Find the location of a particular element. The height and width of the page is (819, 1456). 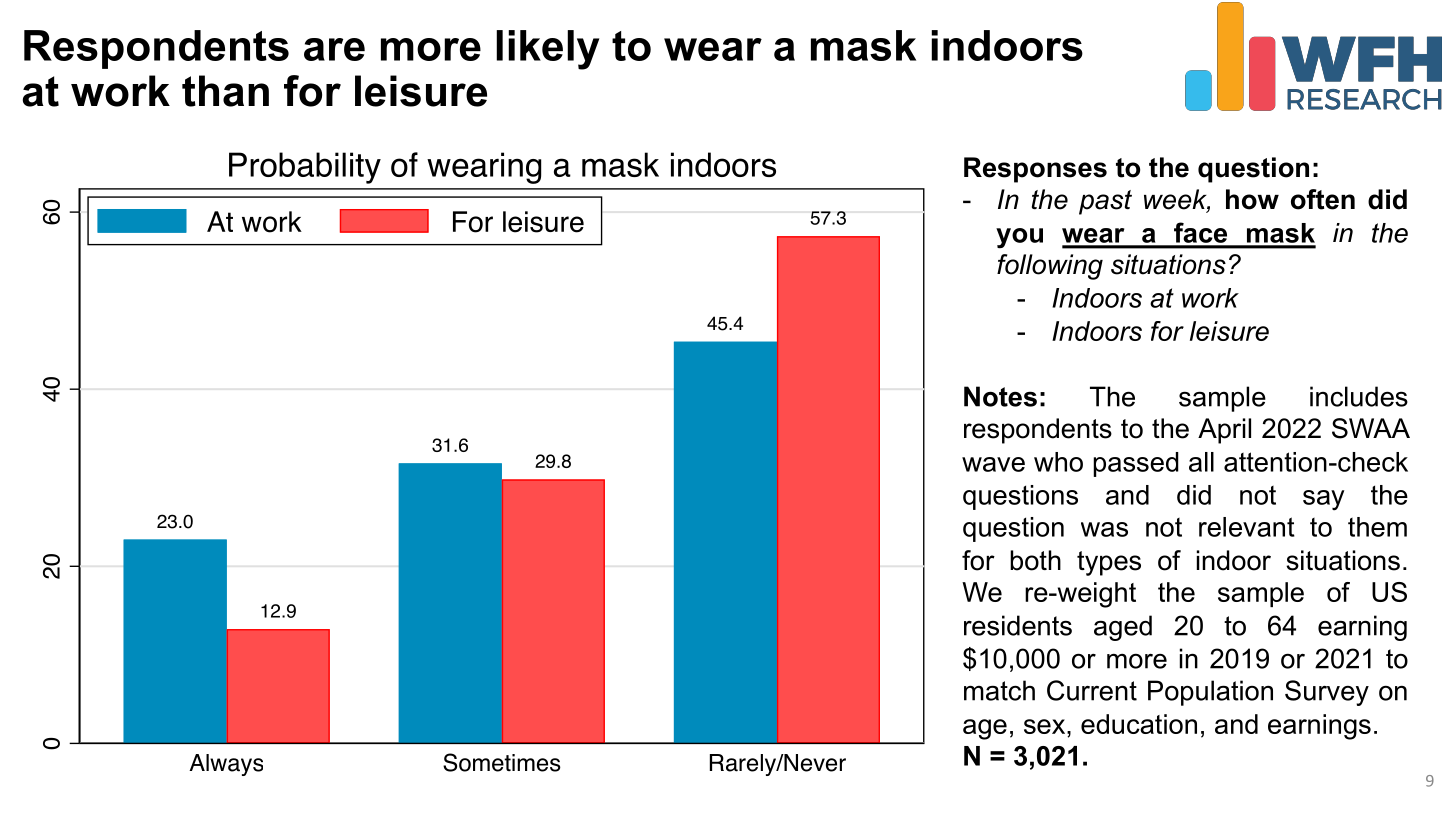

Probability is located at coordinates (305, 168).
